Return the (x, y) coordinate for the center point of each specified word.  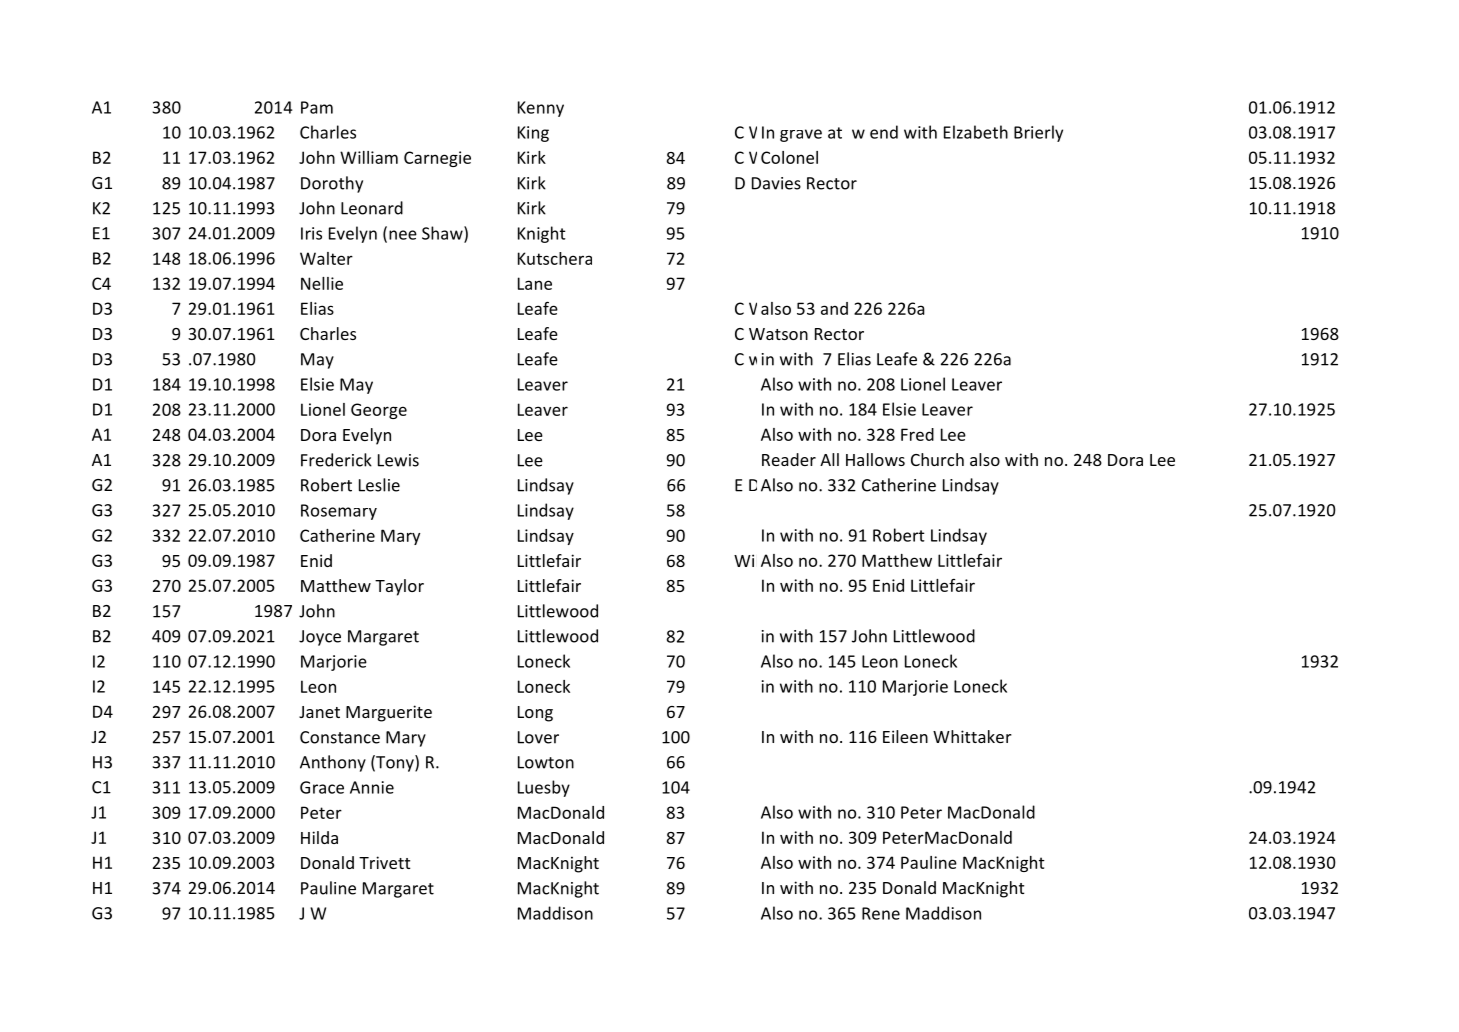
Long (535, 714)
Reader (789, 459)
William (369, 157)
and (834, 308)
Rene (881, 913)
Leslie (379, 485)
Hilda (319, 837)
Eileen (905, 736)
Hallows (875, 459)
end (884, 132)
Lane (535, 283)
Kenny (541, 109)
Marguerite (389, 713)
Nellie (322, 283)
